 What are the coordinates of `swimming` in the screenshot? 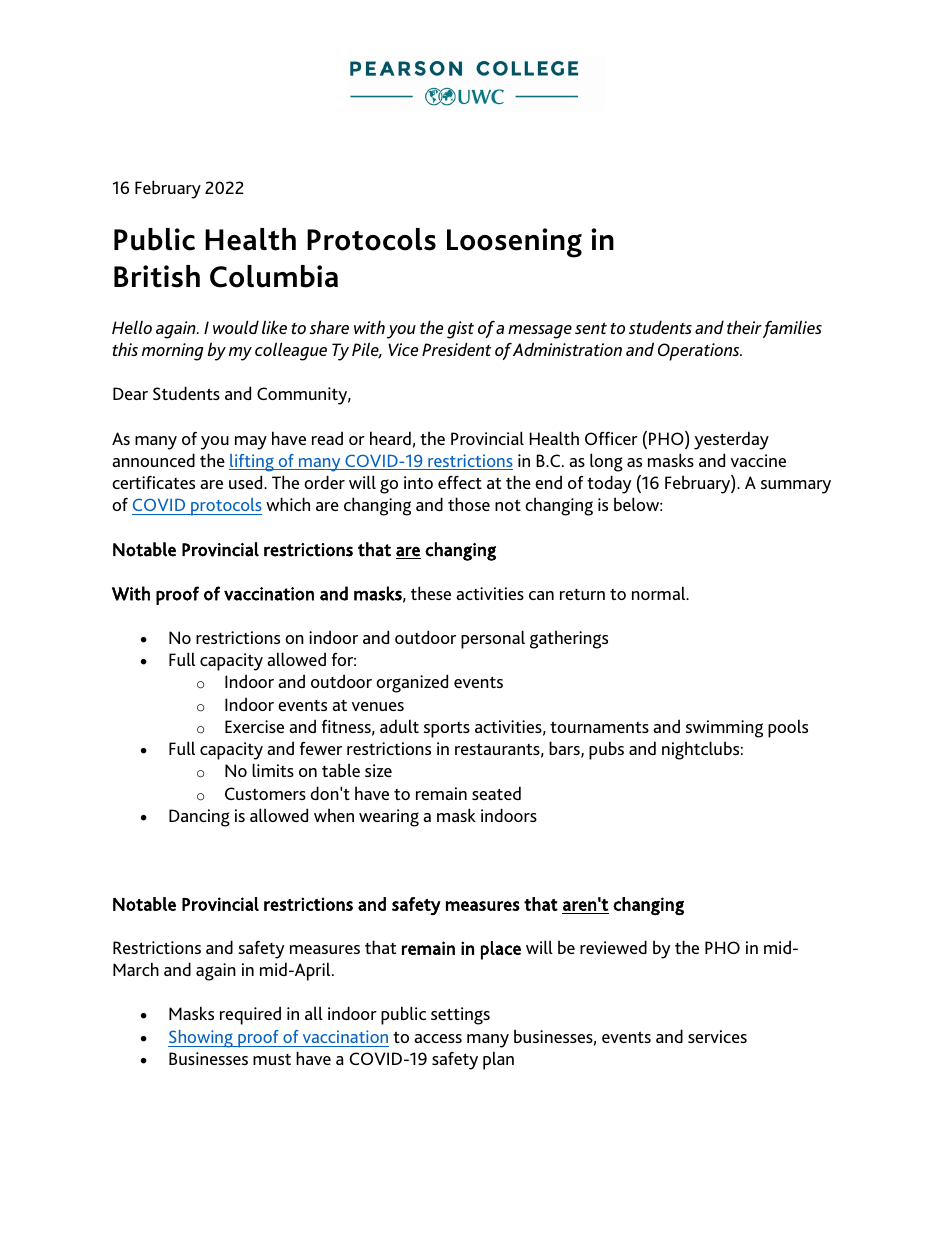 It's located at (724, 729).
